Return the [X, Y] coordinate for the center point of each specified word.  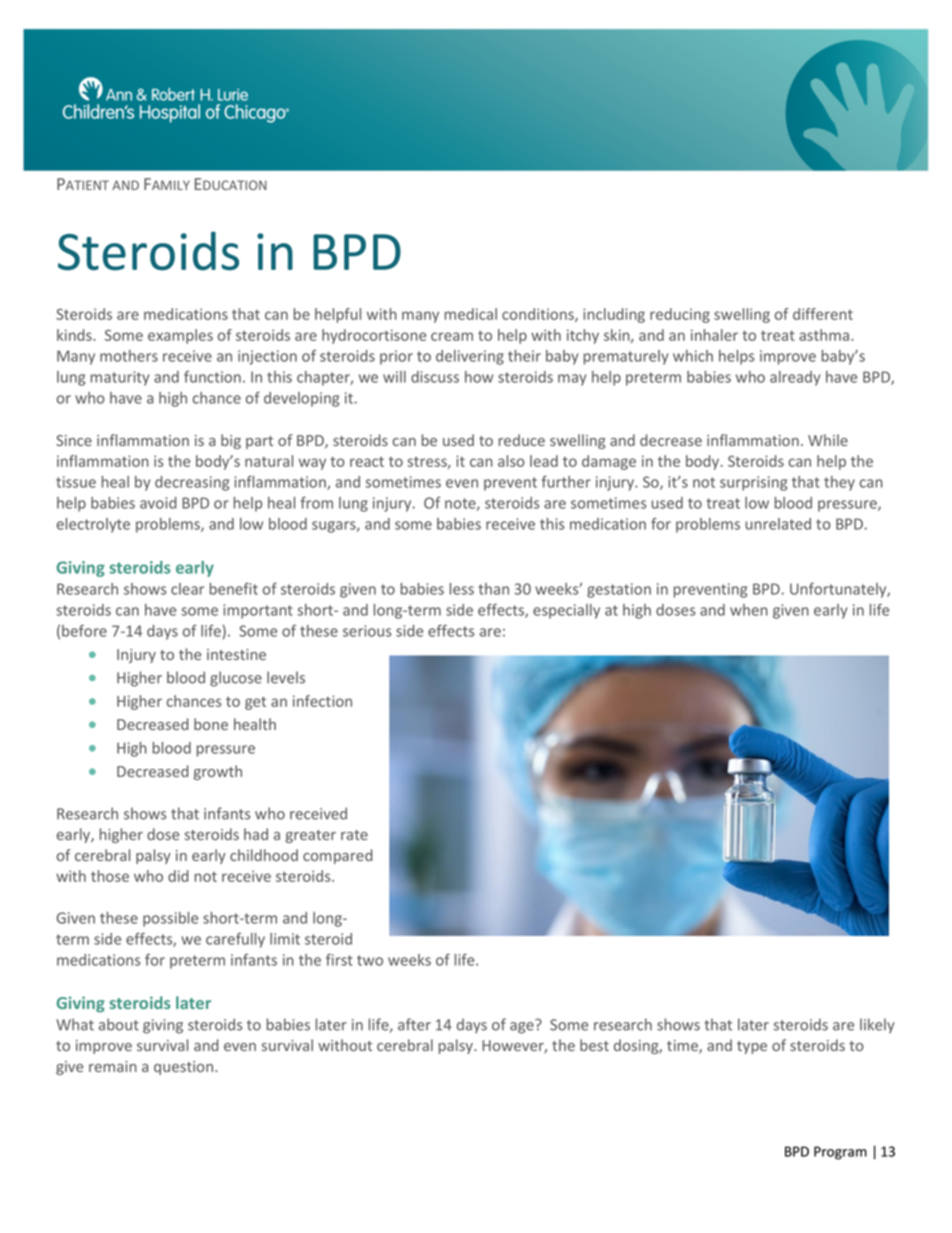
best [594, 1045]
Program [840, 1153]
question [185, 1068]
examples [180, 336]
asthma [825, 335]
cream [452, 336]
